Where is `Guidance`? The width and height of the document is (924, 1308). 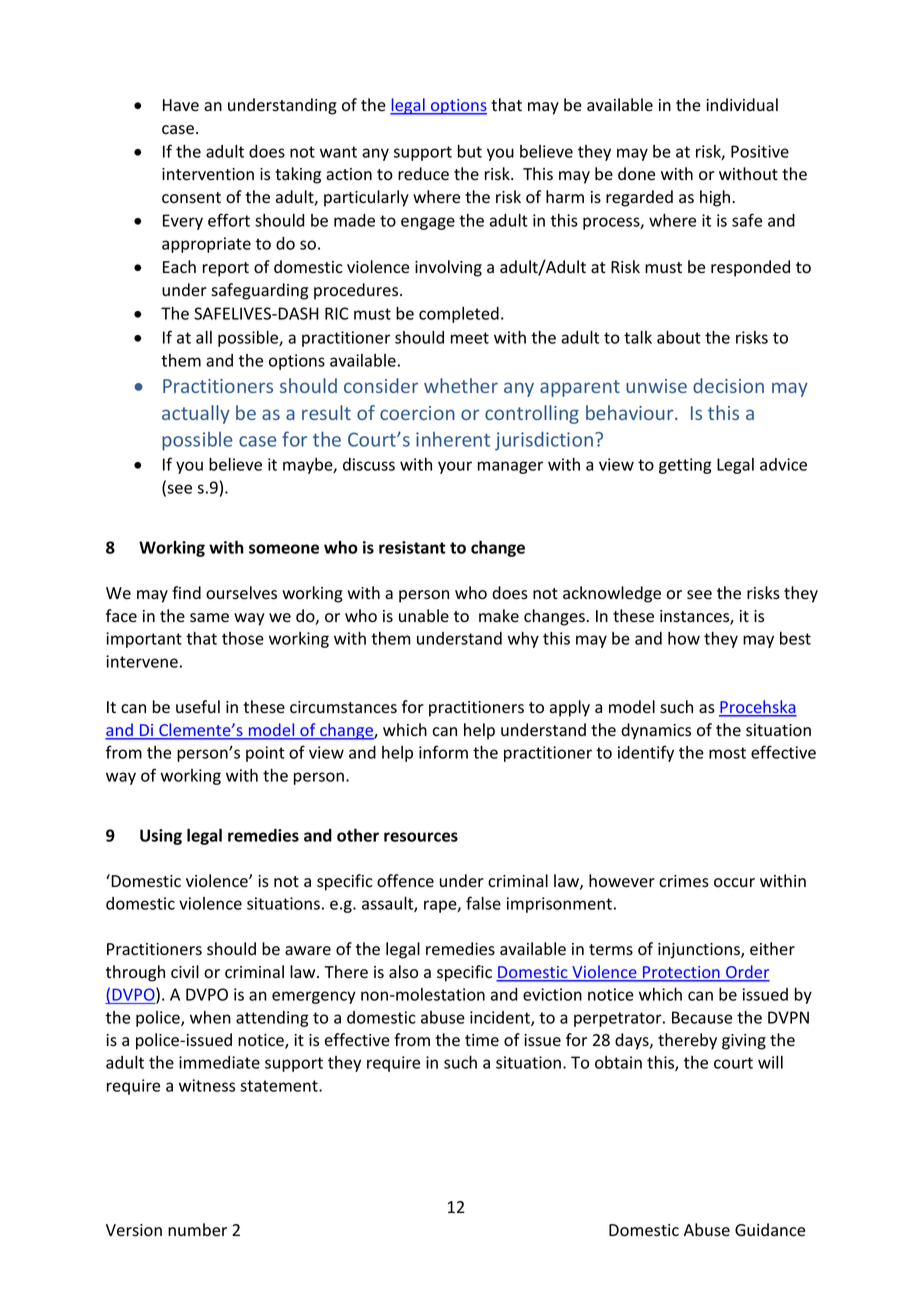 Guidance is located at coordinates (770, 1230).
